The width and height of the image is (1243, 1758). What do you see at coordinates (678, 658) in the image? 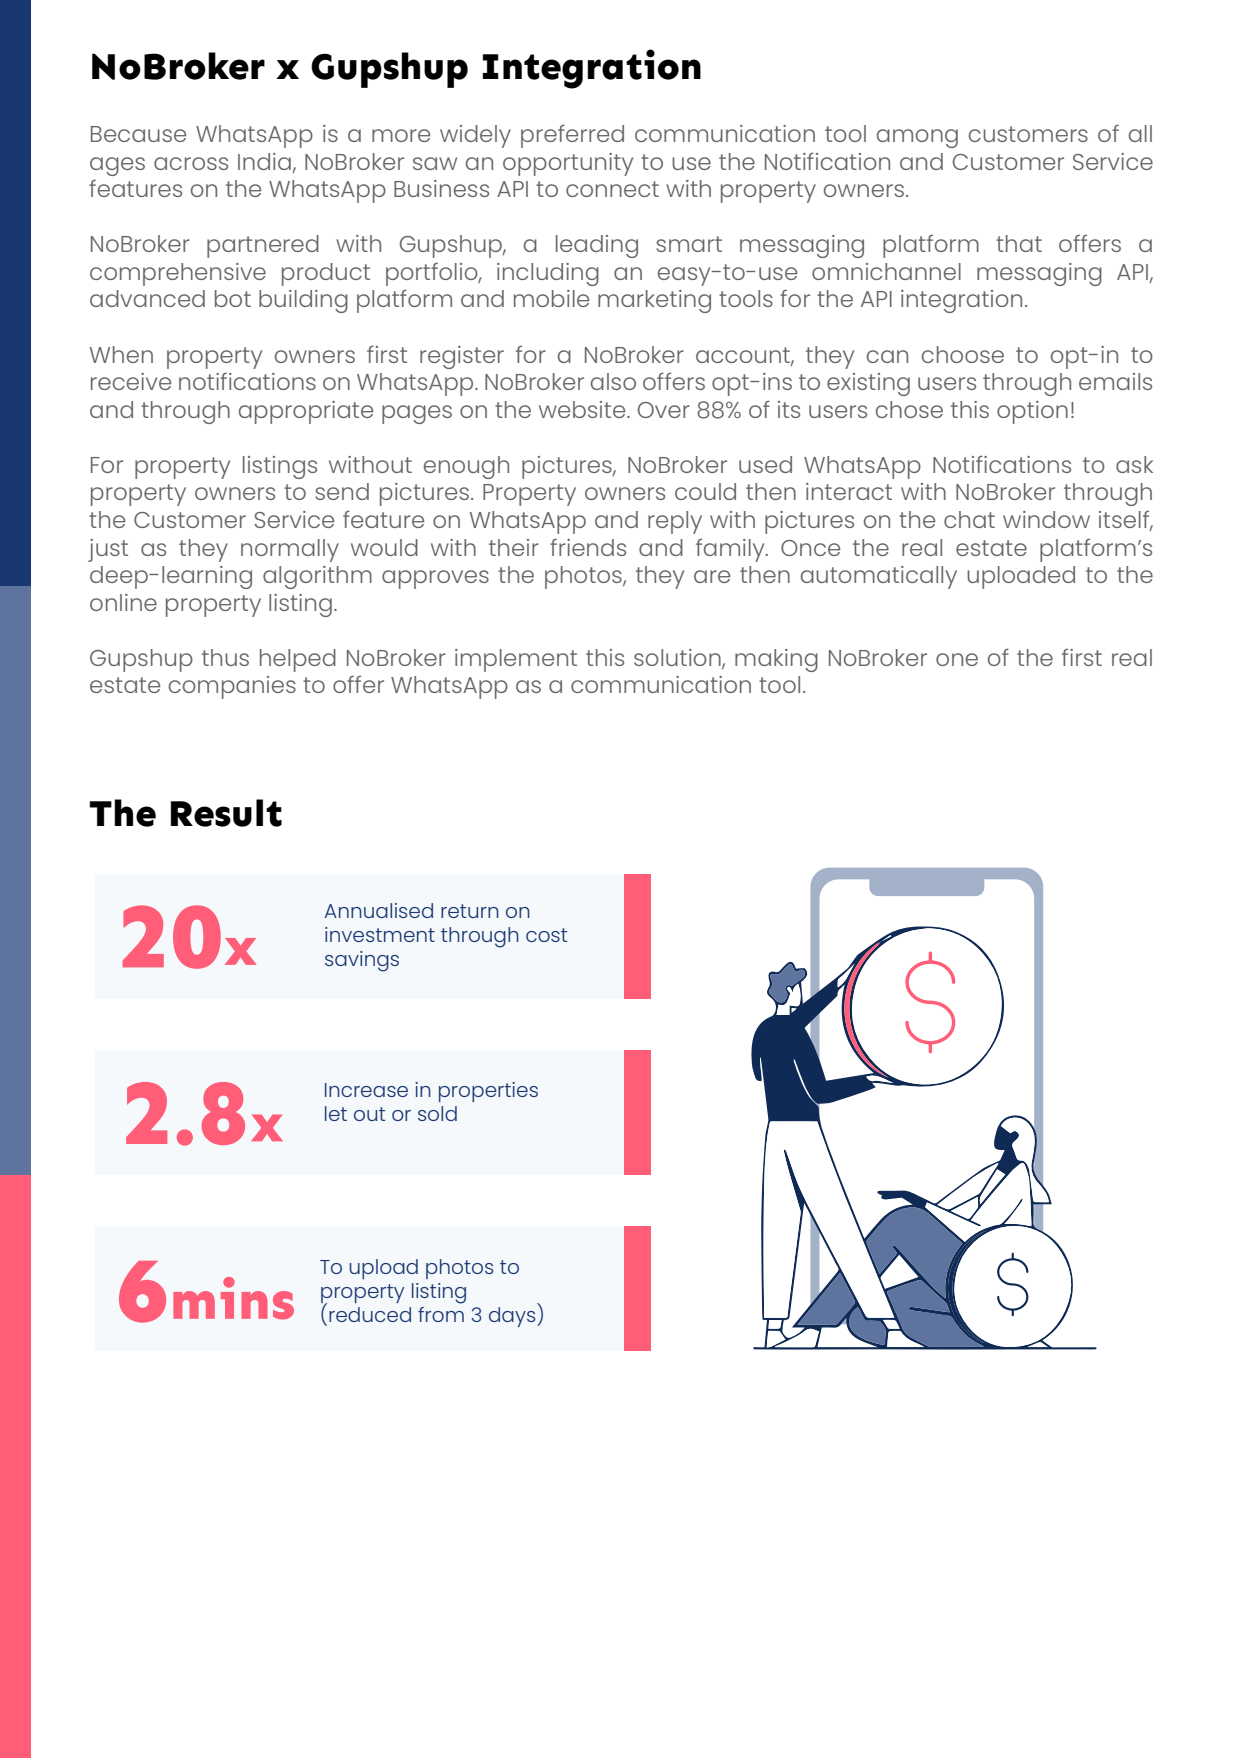
I see `solution` at bounding box center [678, 658].
